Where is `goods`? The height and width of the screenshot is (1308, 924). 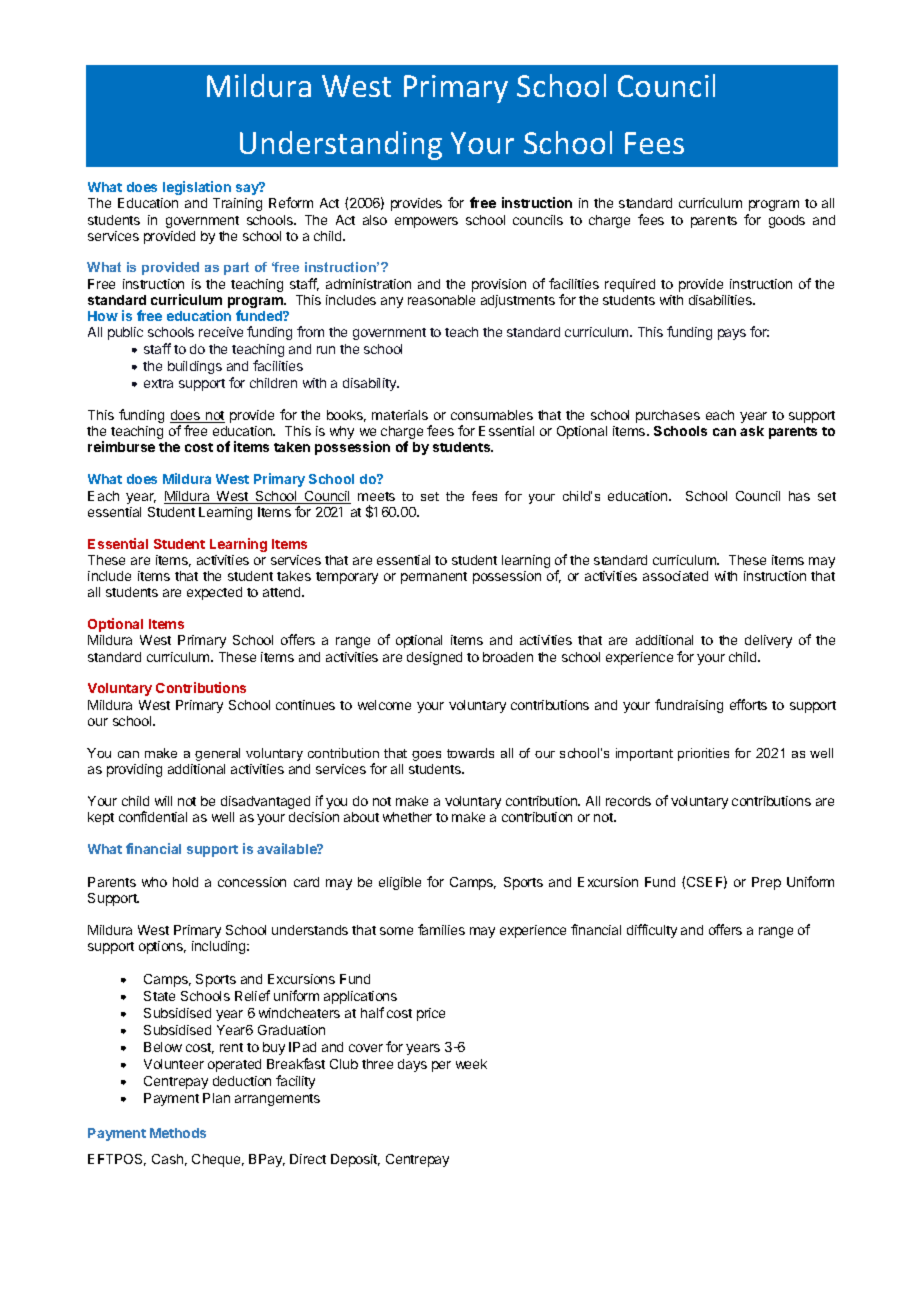 goods is located at coordinates (787, 221).
